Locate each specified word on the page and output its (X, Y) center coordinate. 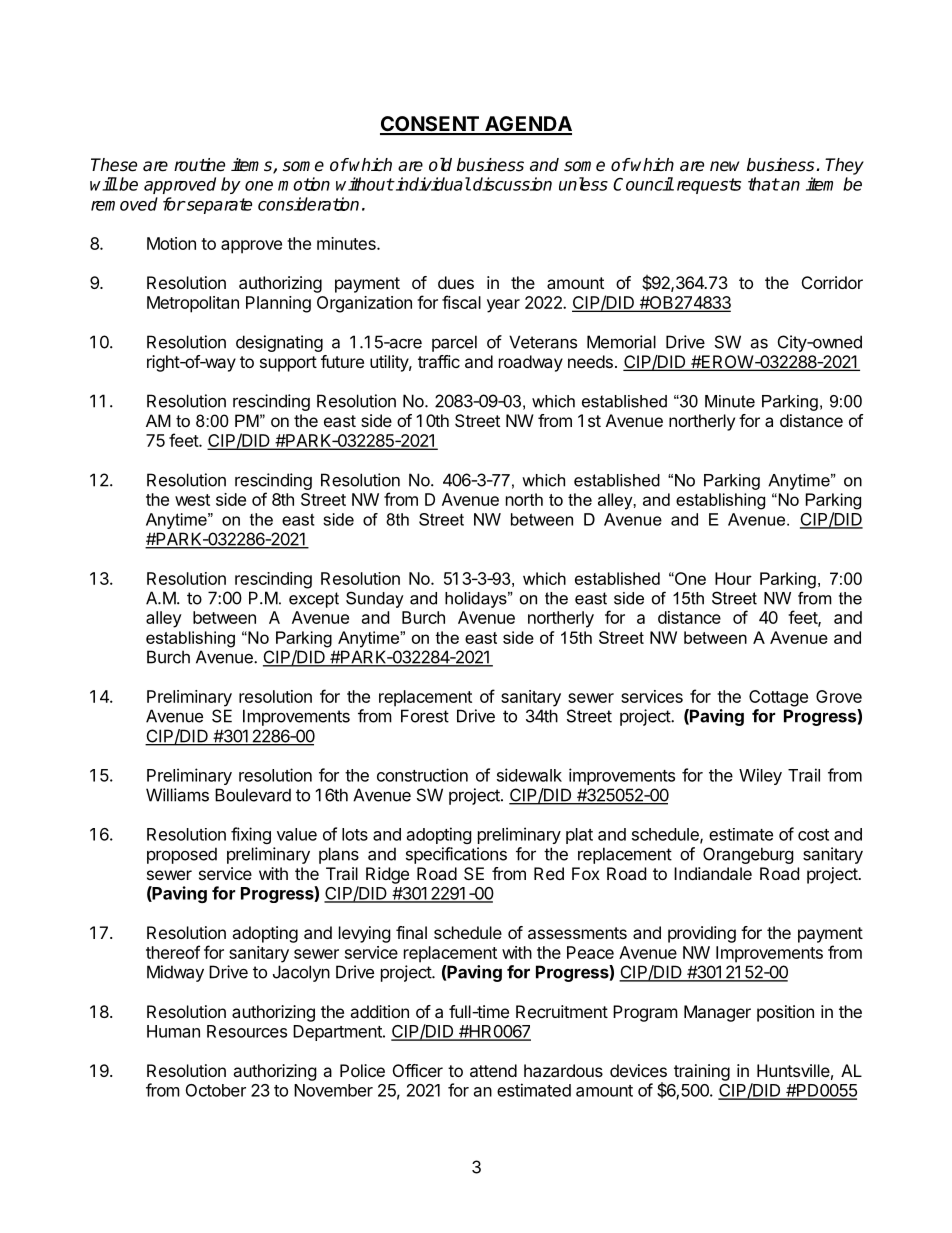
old (440, 165)
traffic (439, 361)
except (314, 600)
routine (199, 165)
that (763, 184)
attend (493, 1070)
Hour (733, 578)
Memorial (621, 342)
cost (813, 835)
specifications (456, 855)
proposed (182, 855)
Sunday (375, 599)
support (288, 364)
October (216, 1090)
